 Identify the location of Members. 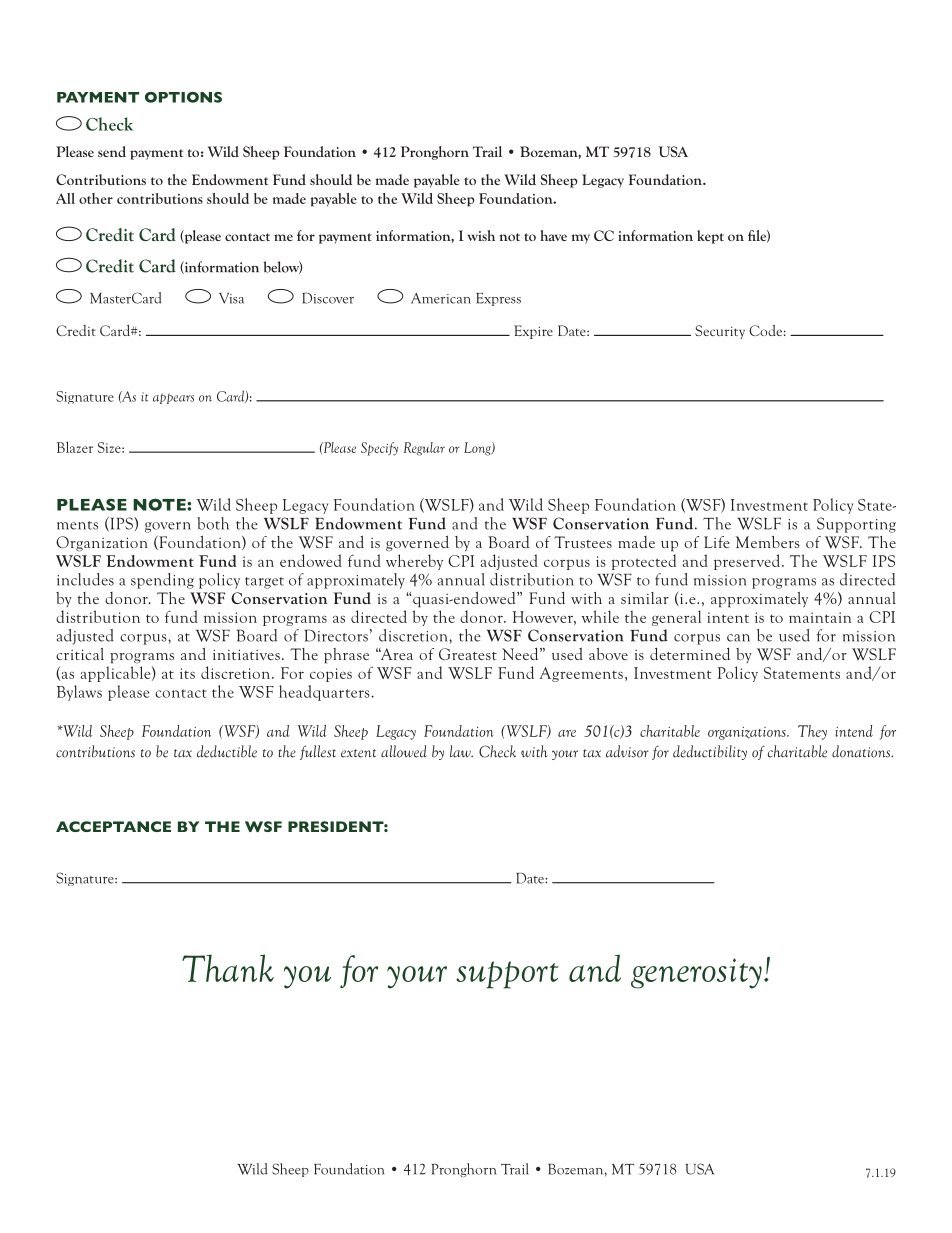
(767, 542).
